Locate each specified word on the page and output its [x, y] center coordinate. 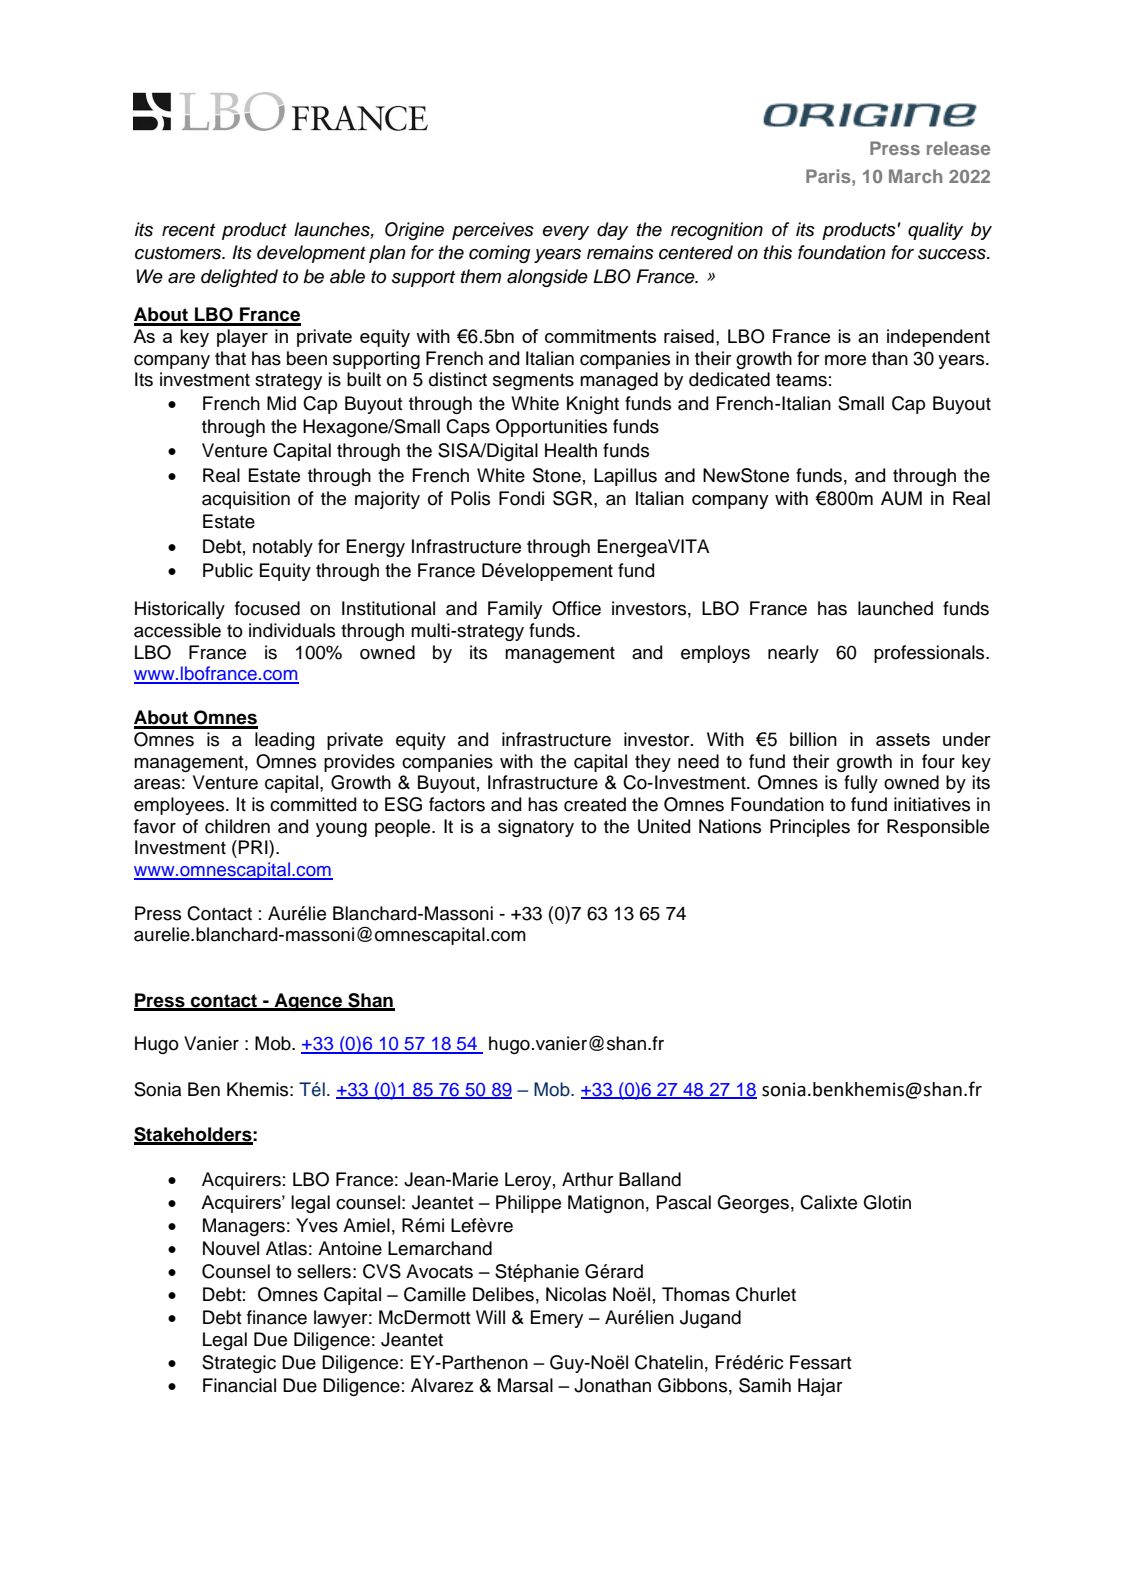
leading [284, 741]
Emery [557, 1319]
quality [935, 231]
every [566, 233]
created [595, 804]
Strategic [239, 1364]
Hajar [820, 1387]
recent [189, 230]
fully [861, 784]
